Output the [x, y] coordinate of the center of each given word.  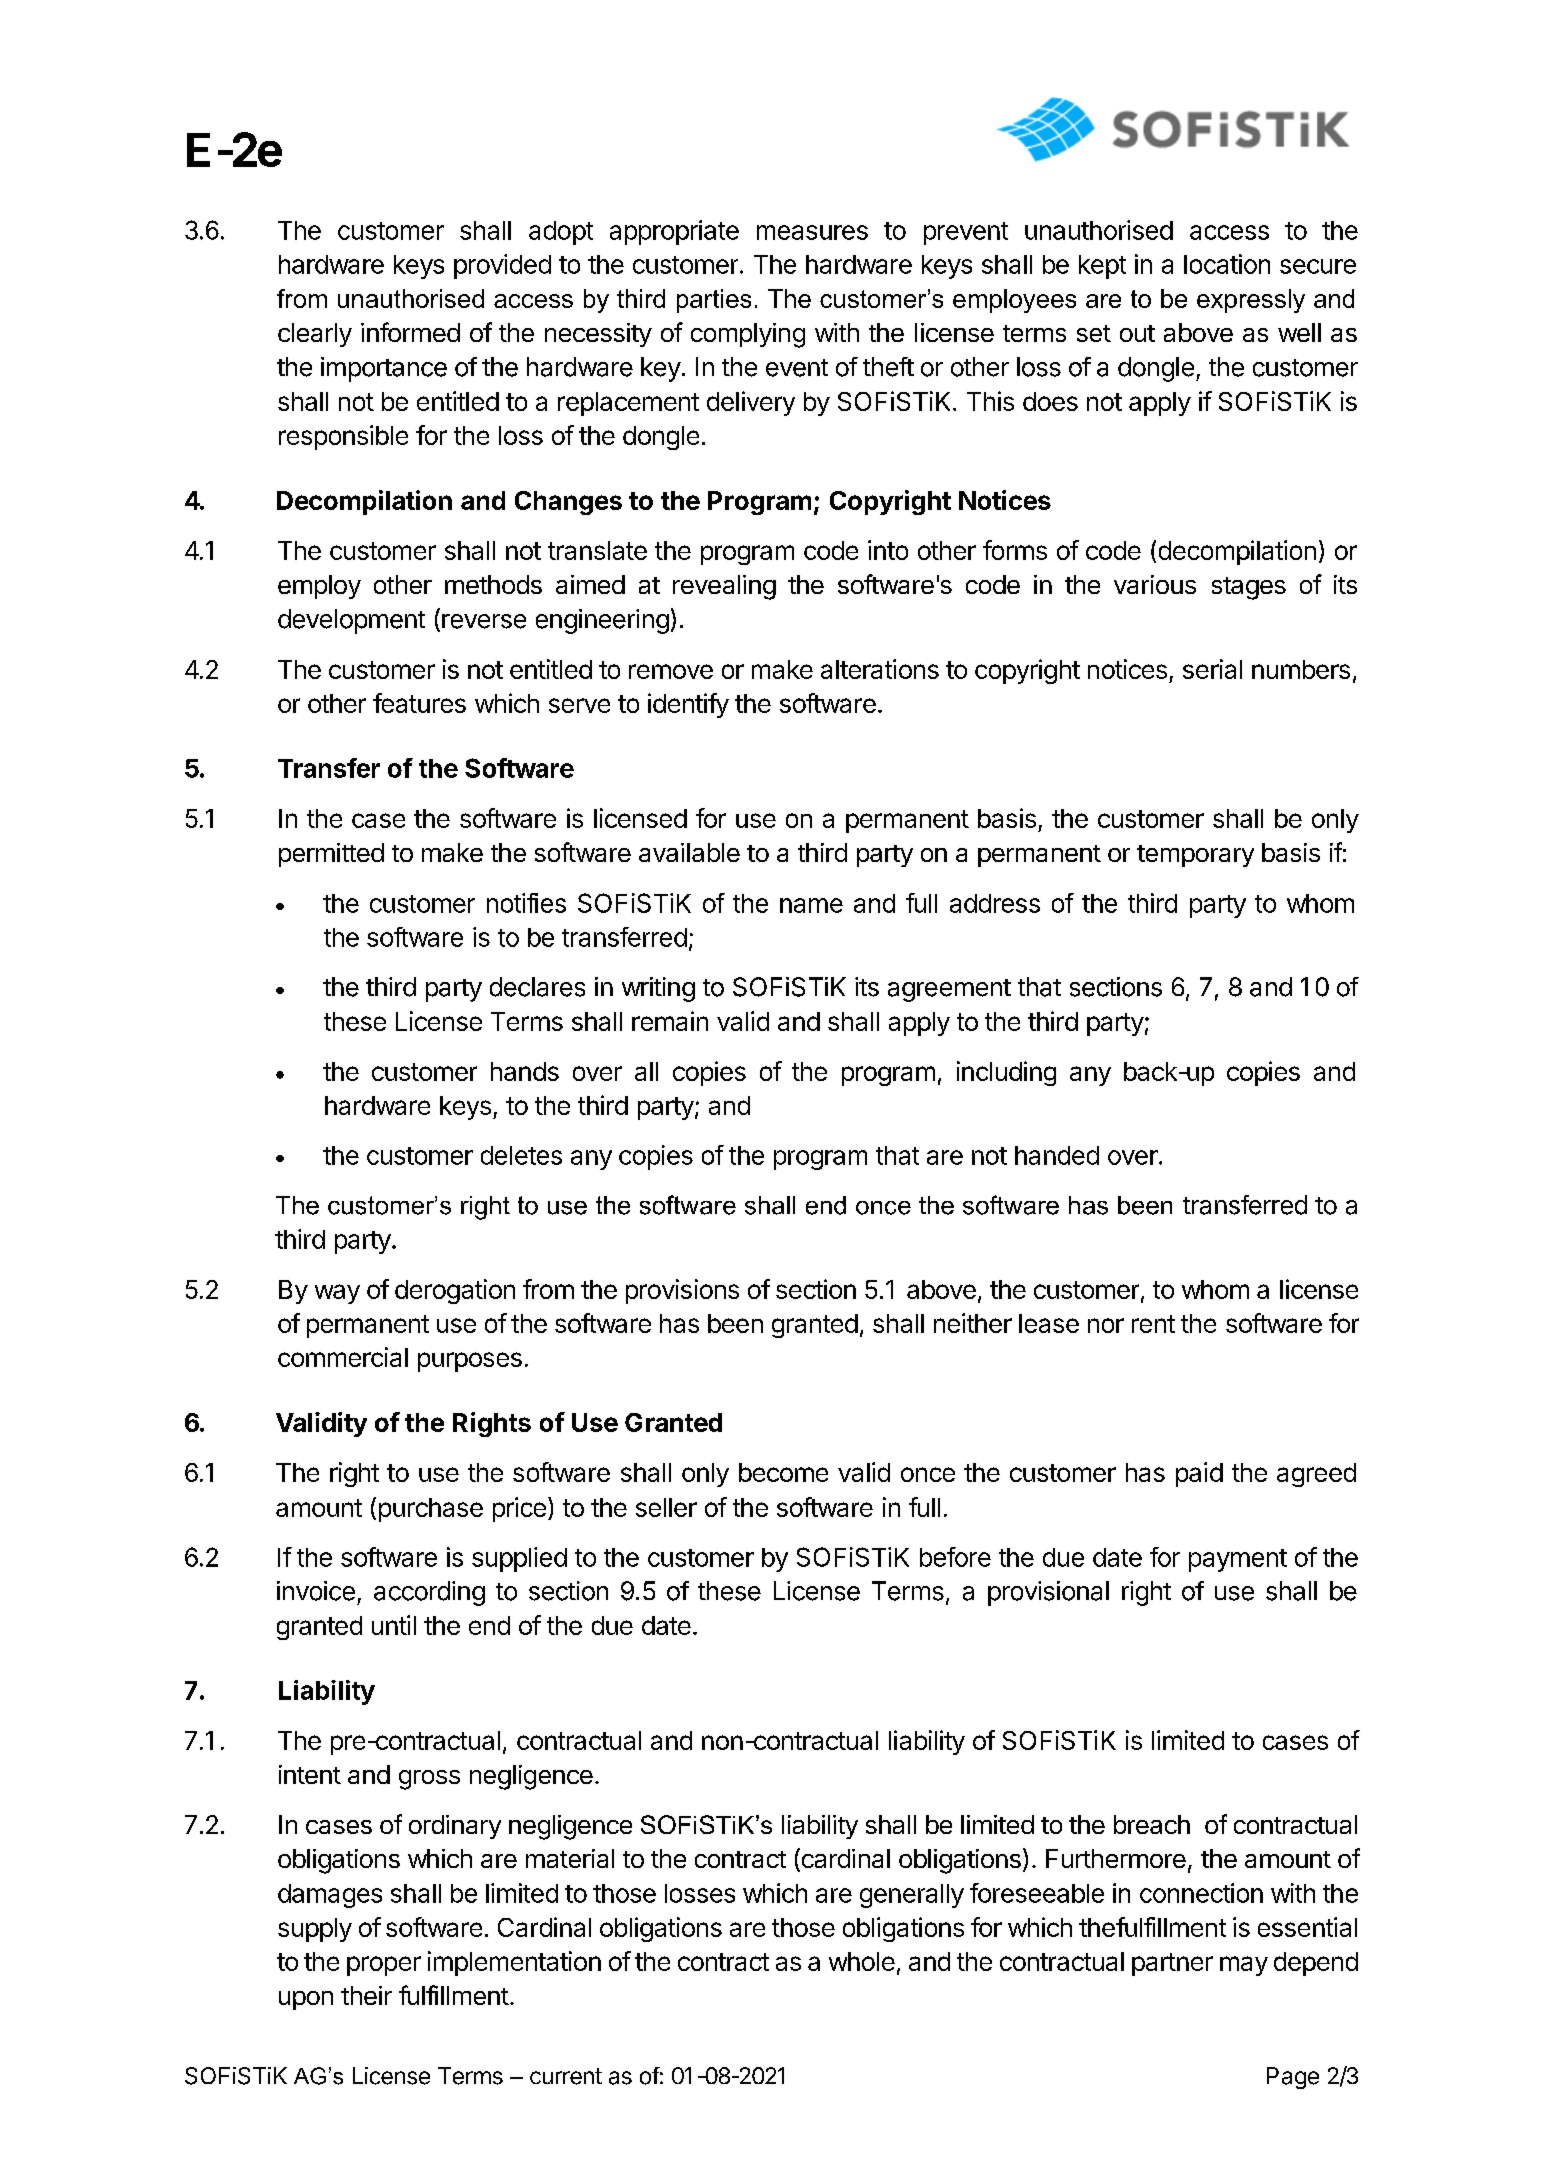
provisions [682, 1291]
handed [1057, 1155]
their [366, 1995]
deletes [521, 1155]
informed [410, 332]
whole [862, 1961]
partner [1172, 1964]
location [1227, 264]
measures [812, 232]
